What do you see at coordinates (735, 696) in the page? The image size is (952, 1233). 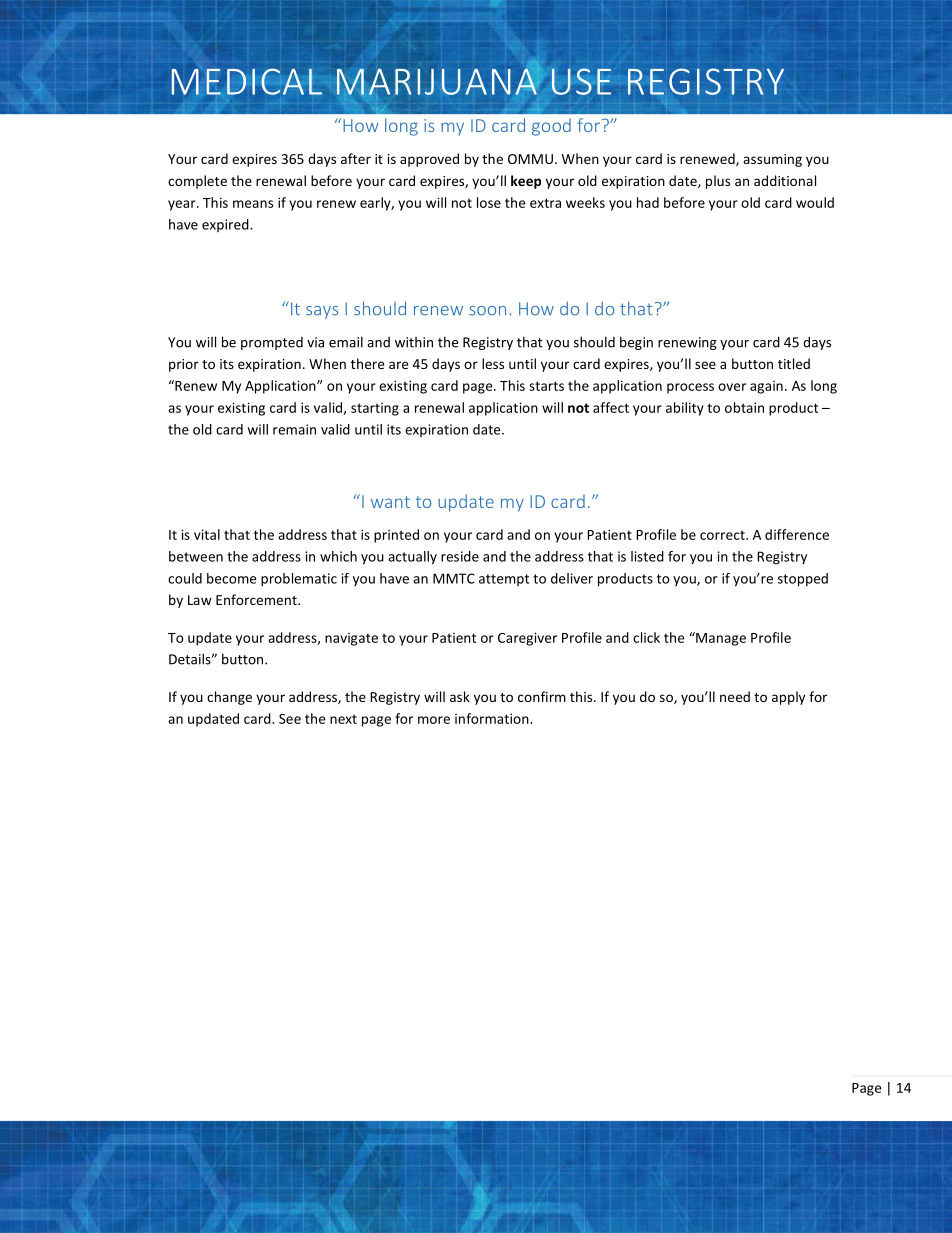 I see `need` at bounding box center [735, 696].
